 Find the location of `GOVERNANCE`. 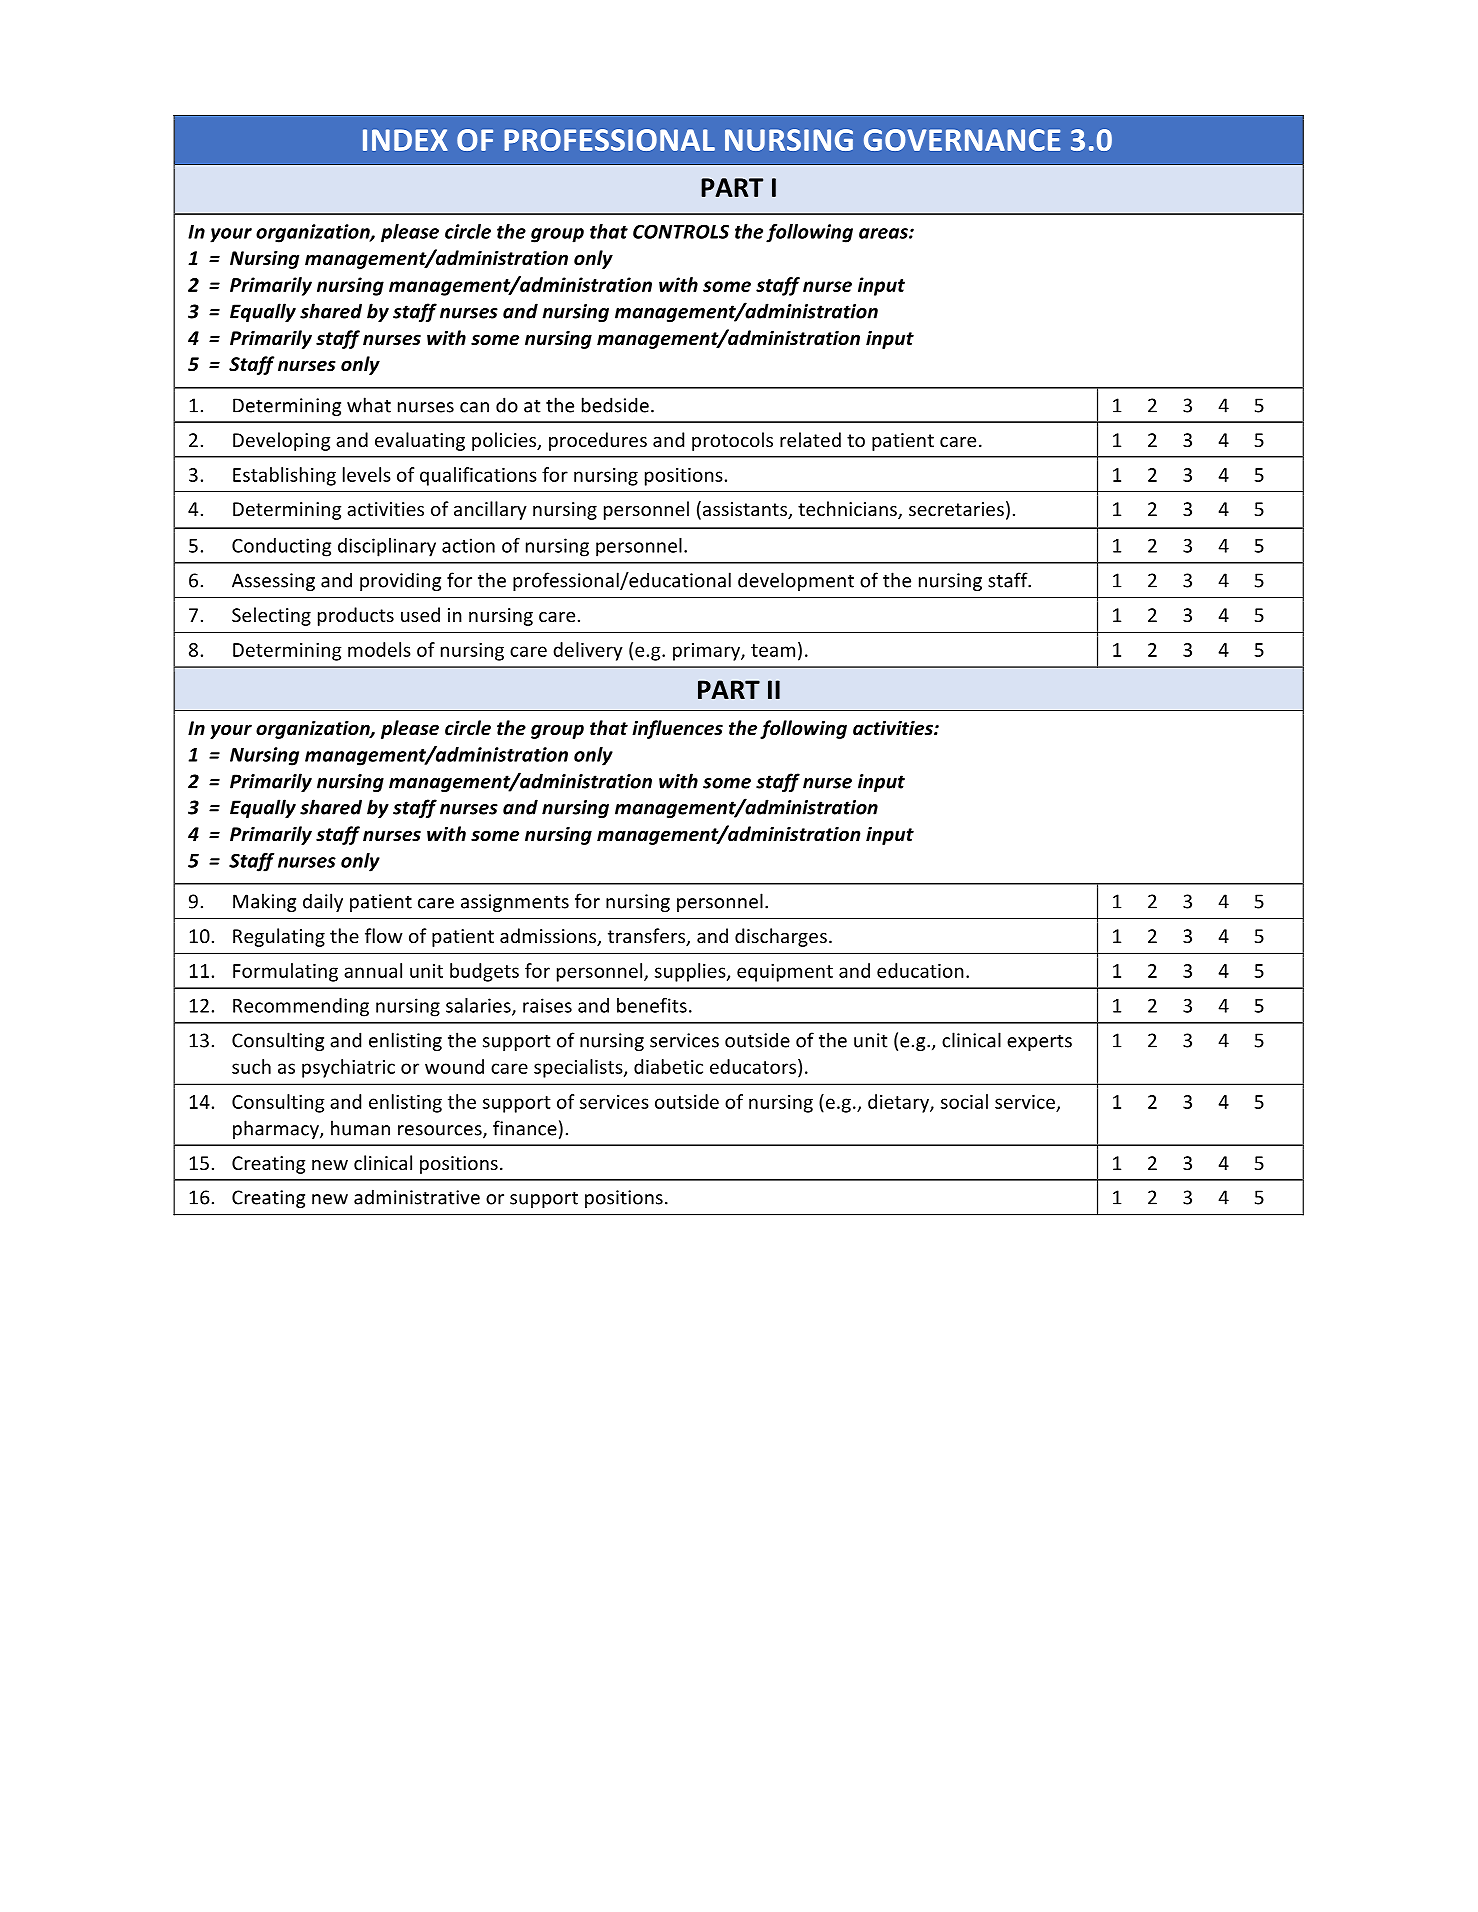

GOVERNANCE is located at coordinates (962, 140).
